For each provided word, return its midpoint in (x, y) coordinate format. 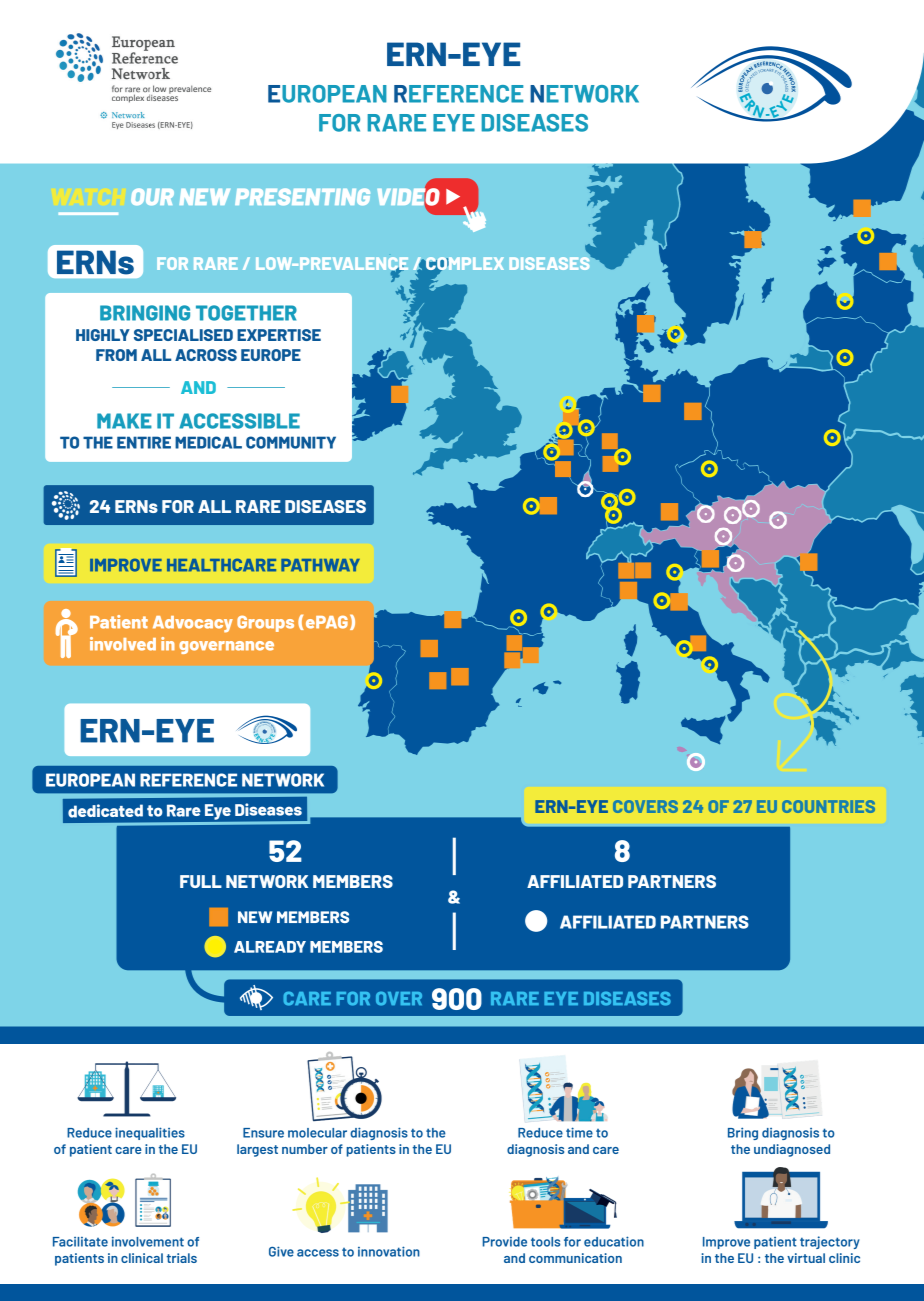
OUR (152, 196)
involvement (148, 1241)
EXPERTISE (279, 335)
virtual (806, 1258)
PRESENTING (302, 196)
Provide (505, 1242)
